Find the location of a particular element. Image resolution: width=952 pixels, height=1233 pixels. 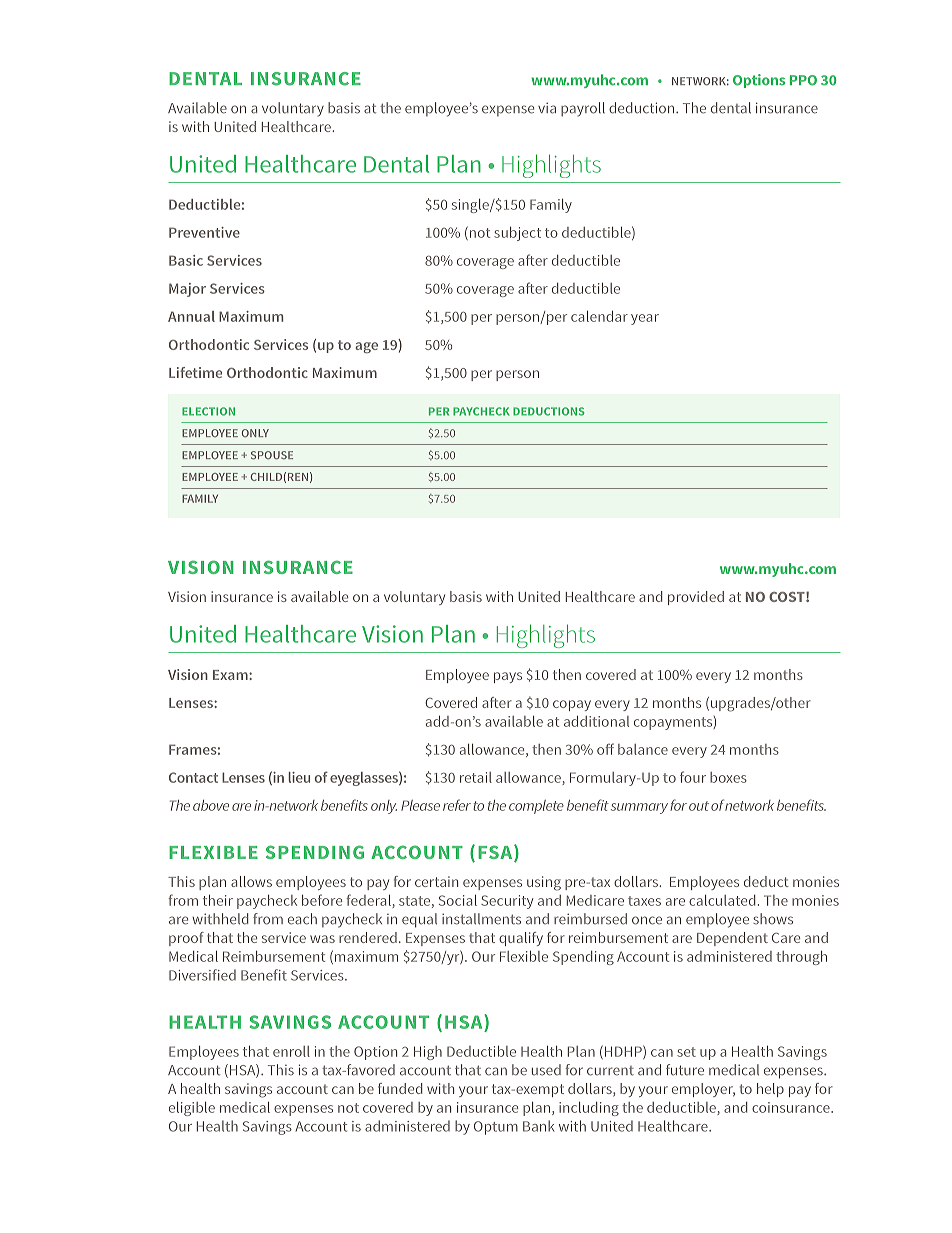

enroll is located at coordinates (291, 1051).
